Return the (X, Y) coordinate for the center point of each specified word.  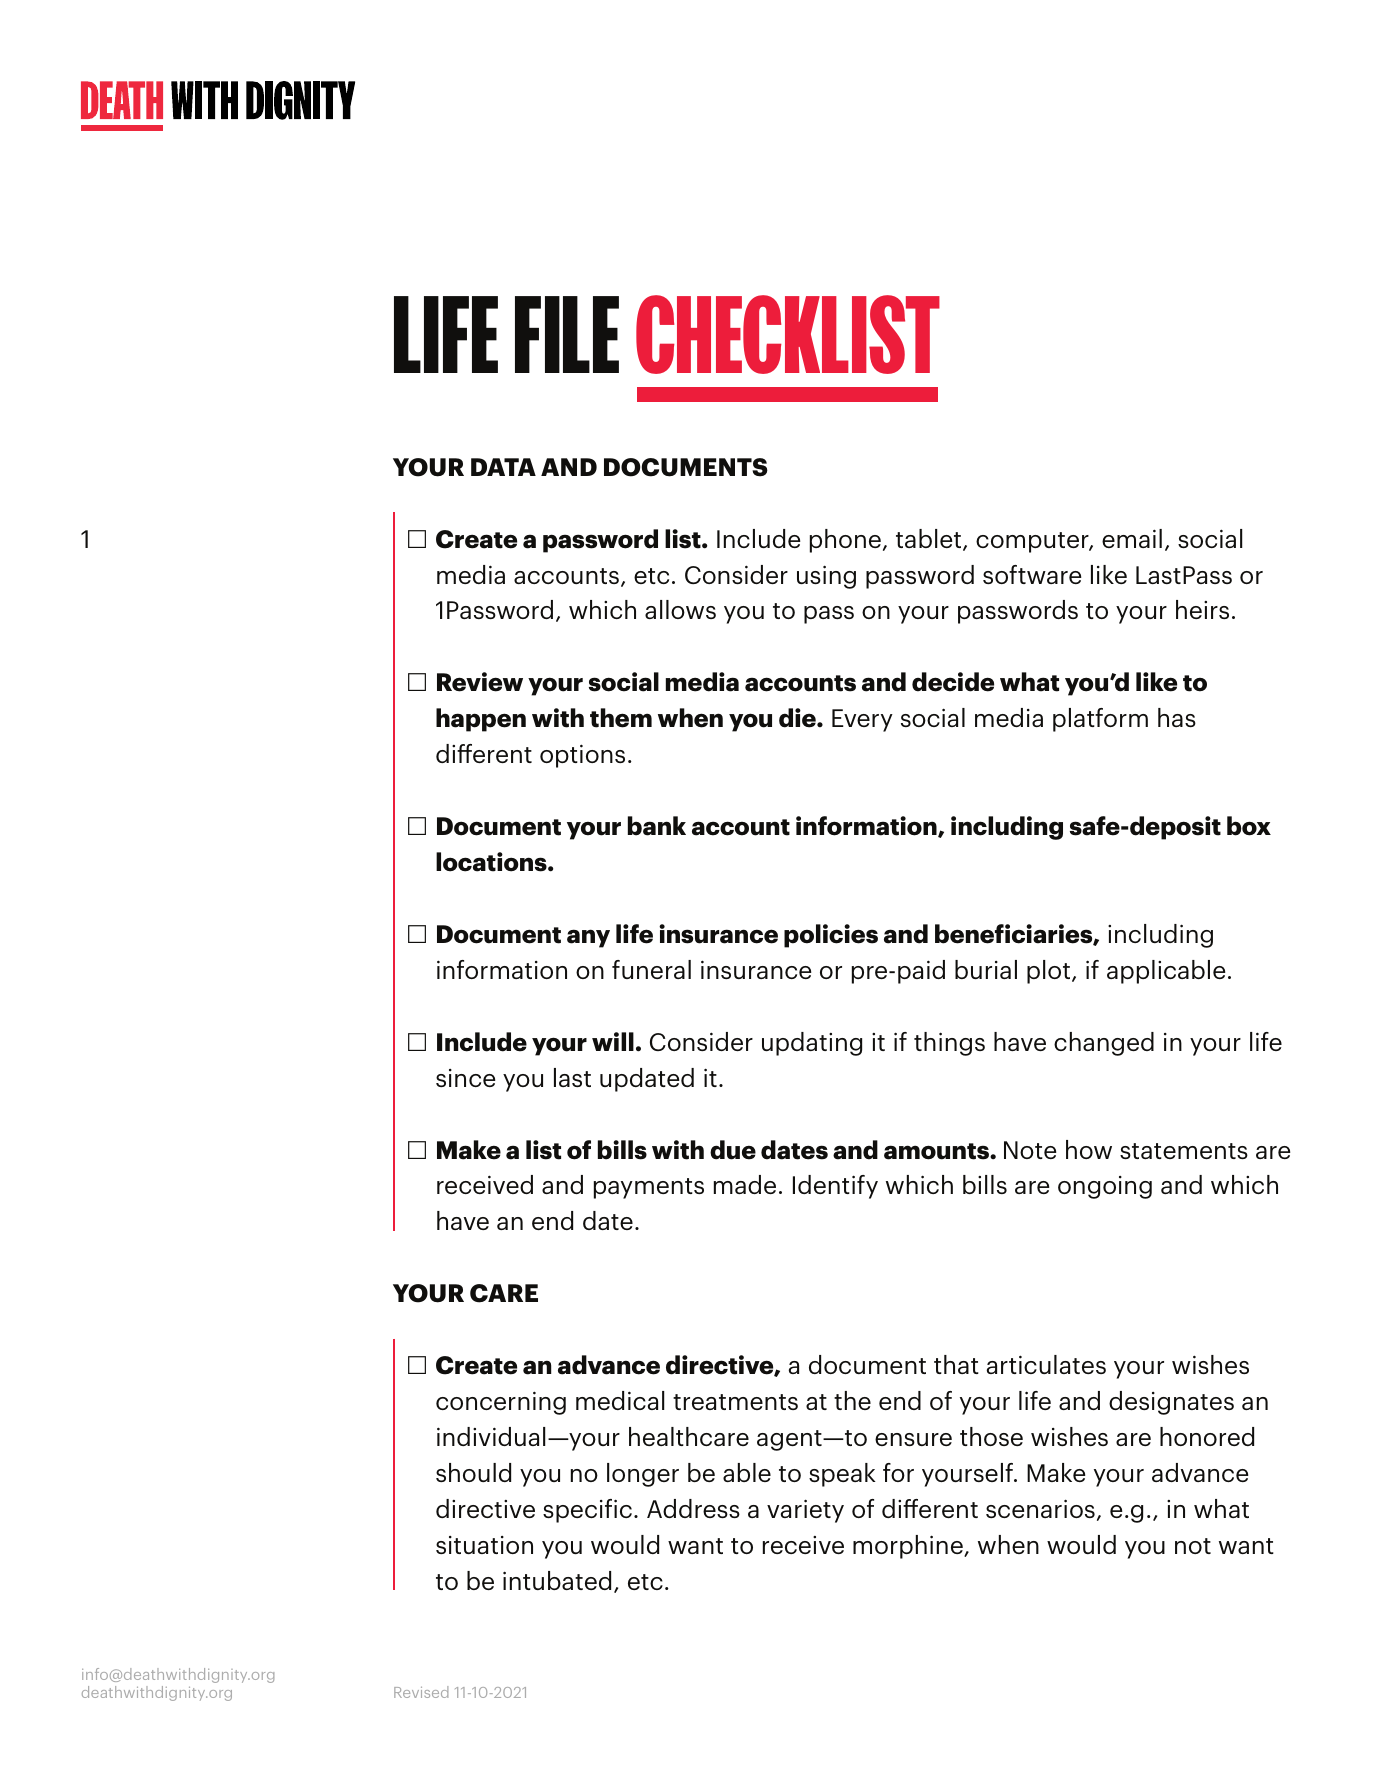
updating (812, 1044)
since (466, 1078)
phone (845, 541)
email (1132, 538)
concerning (501, 1403)
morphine (909, 1547)
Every (862, 720)
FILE (567, 334)
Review (480, 682)
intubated (557, 1580)
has (1177, 717)
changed (1104, 1044)
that (956, 1364)
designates (1171, 1403)
